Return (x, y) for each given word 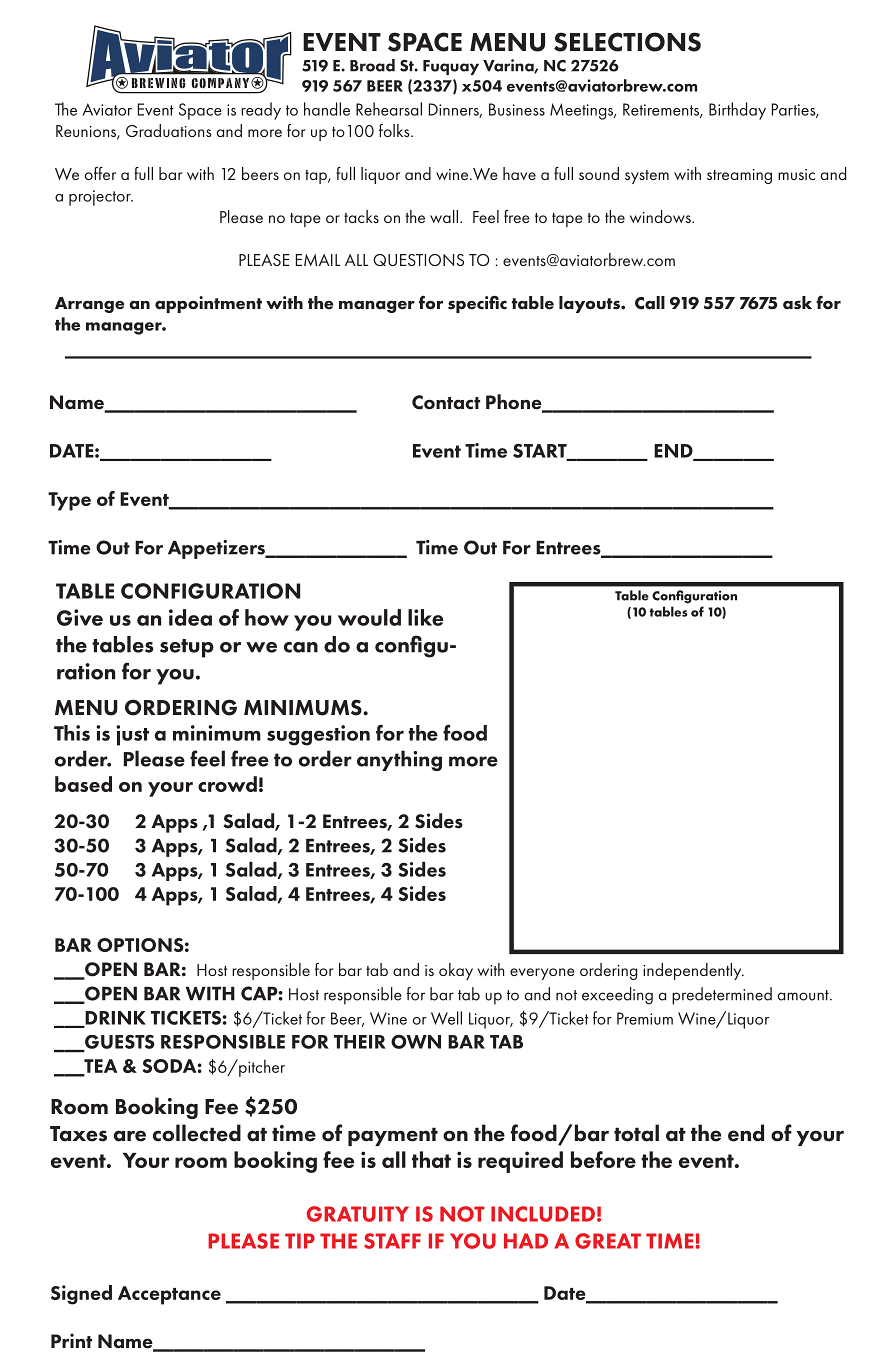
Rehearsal (389, 109)
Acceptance (169, 1295)
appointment (208, 304)
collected (197, 1133)
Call (650, 303)
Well (446, 1018)
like (425, 617)
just (132, 735)
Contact (446, 402)
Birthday (737, 111)
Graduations (169, 130)
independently (693, 971)
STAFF (392, 1241)
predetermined (722, 996)
